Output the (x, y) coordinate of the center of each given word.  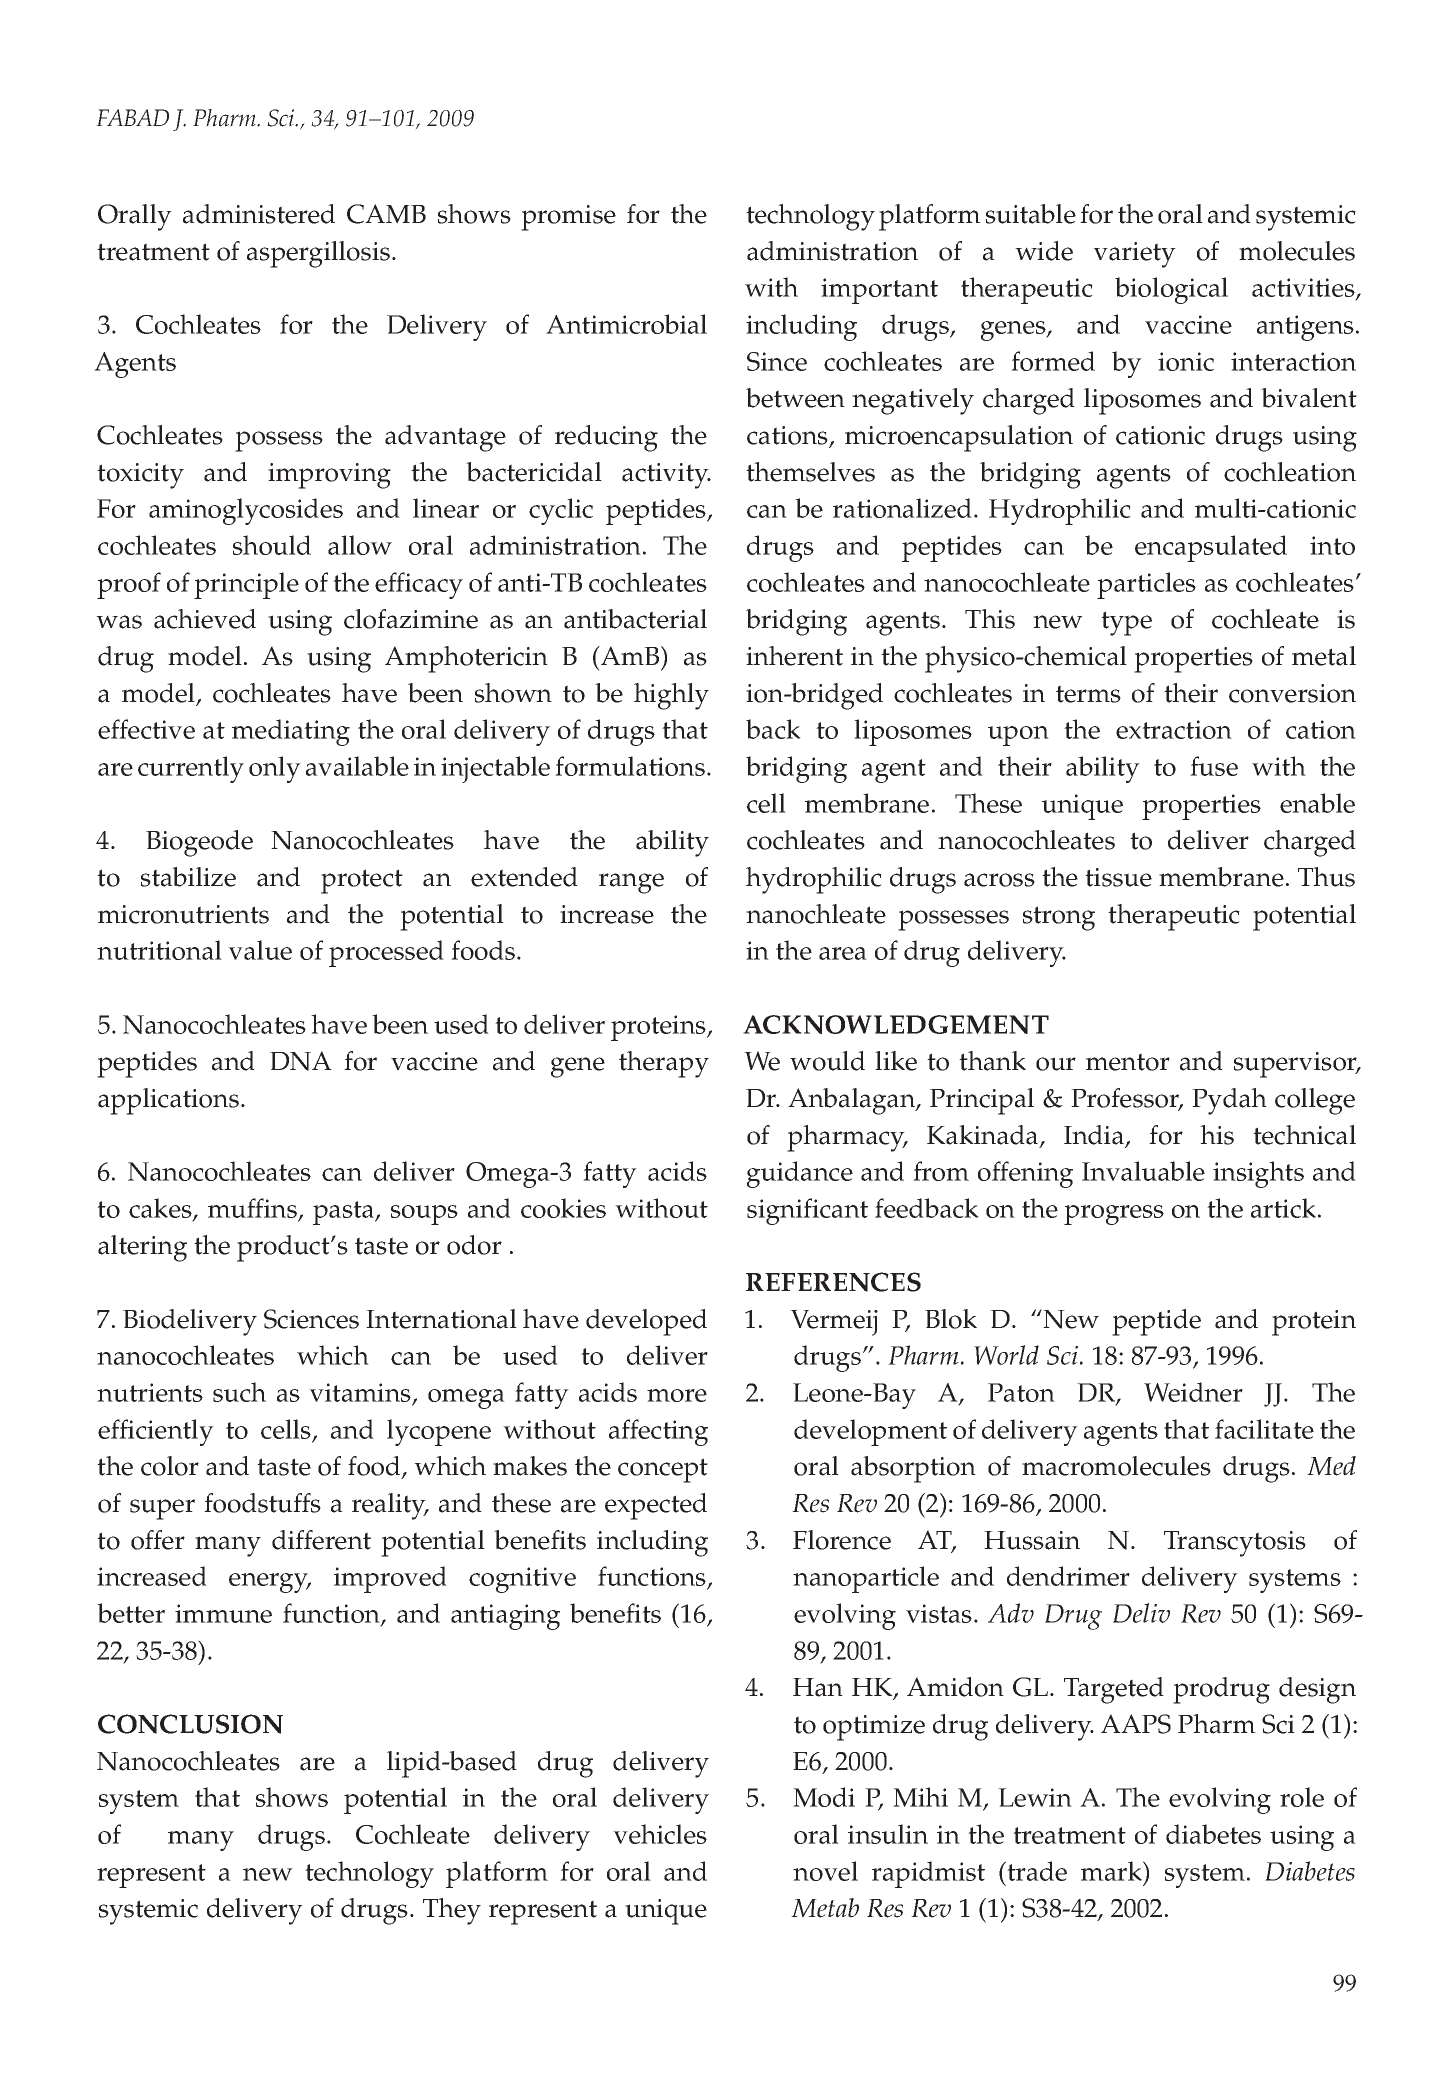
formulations (630, 766)
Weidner (1193, 1392)
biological (1171, 290)
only (275, 769)
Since (777, 361)
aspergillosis (318, 254)
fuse (1214, 766)
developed (646, 1322)
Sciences (311, 1319)
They (452, 1911)
